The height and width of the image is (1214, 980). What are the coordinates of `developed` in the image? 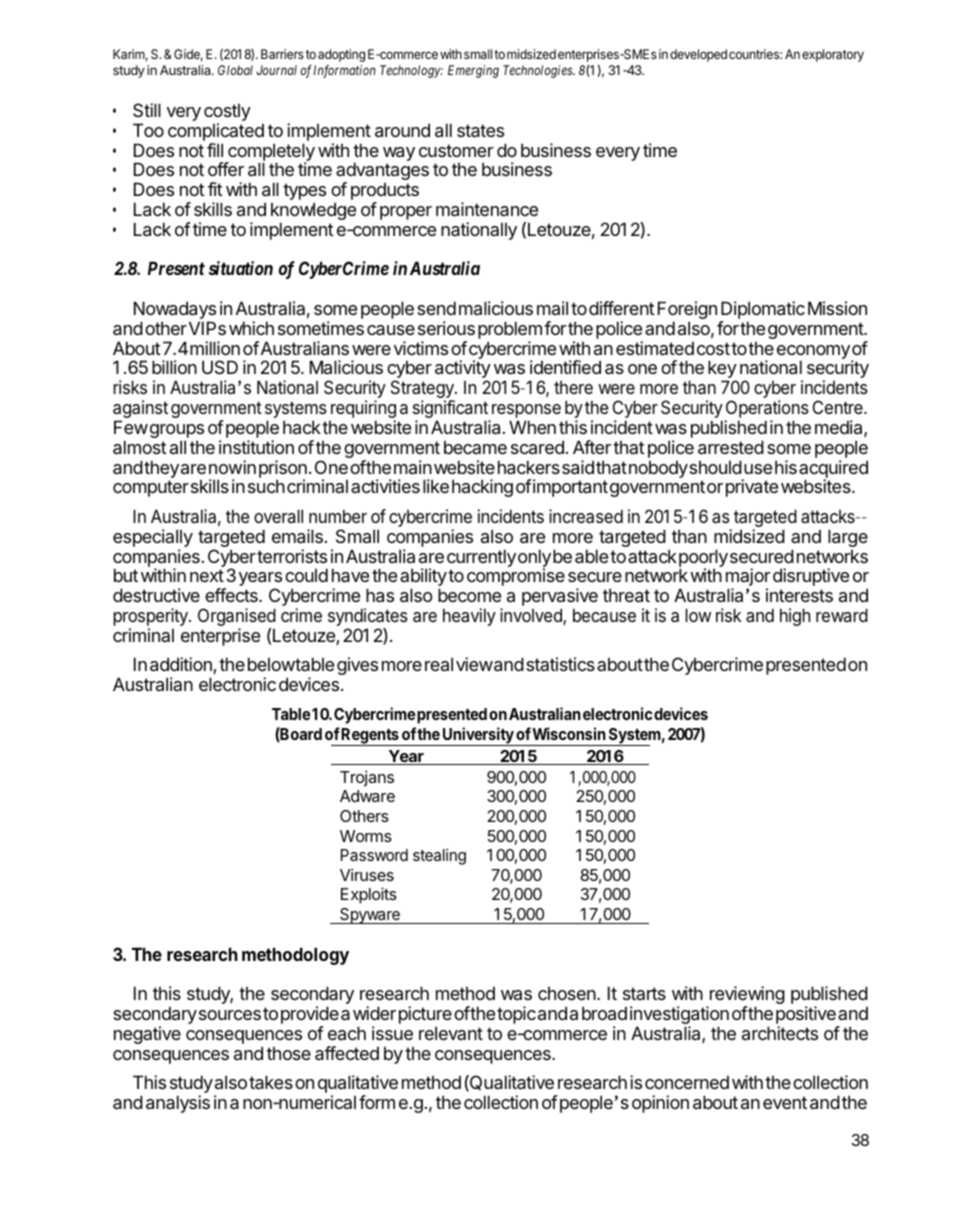 It's located at (698, 55).
